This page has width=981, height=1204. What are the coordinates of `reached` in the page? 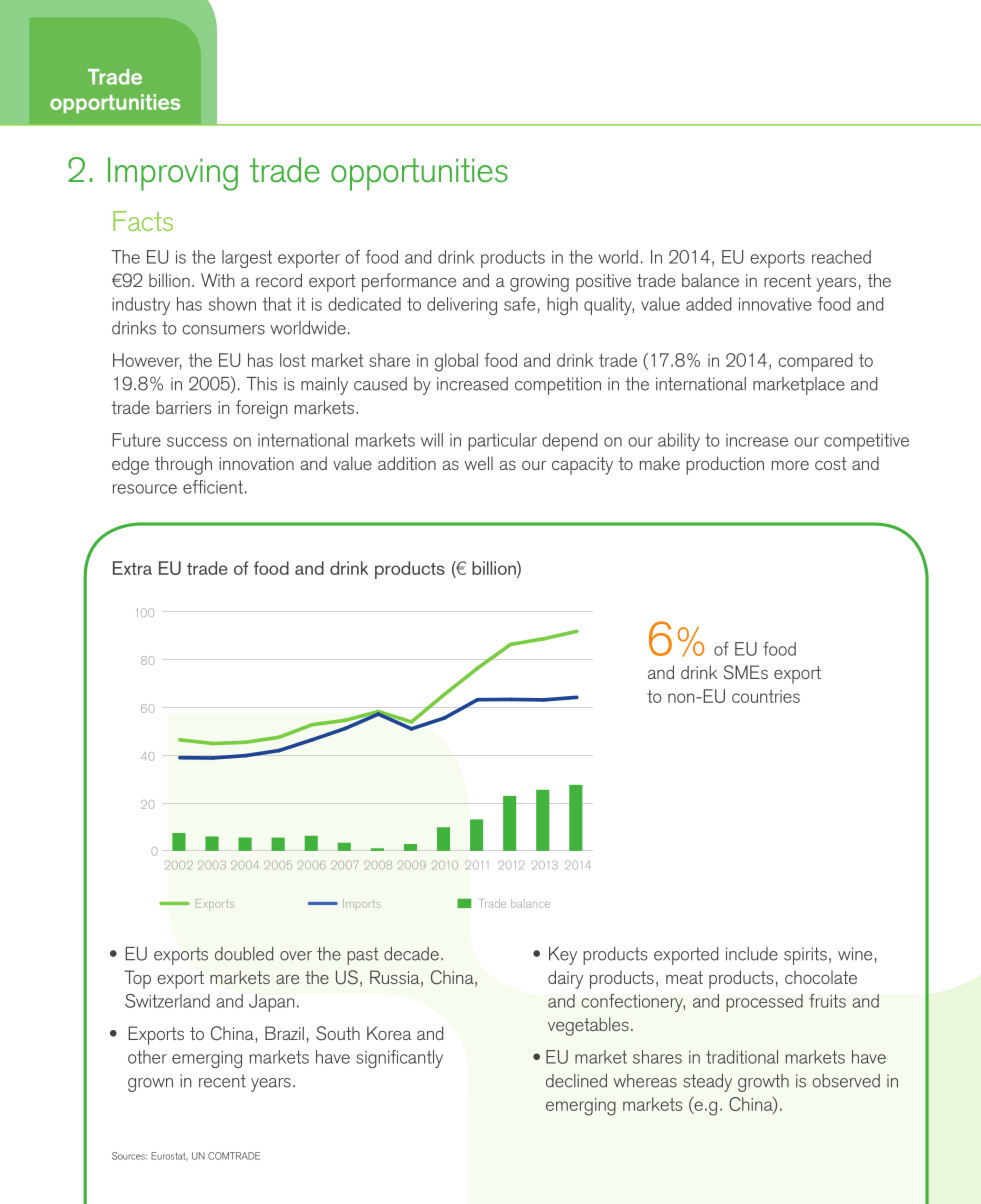 It's located at (841, 257).
